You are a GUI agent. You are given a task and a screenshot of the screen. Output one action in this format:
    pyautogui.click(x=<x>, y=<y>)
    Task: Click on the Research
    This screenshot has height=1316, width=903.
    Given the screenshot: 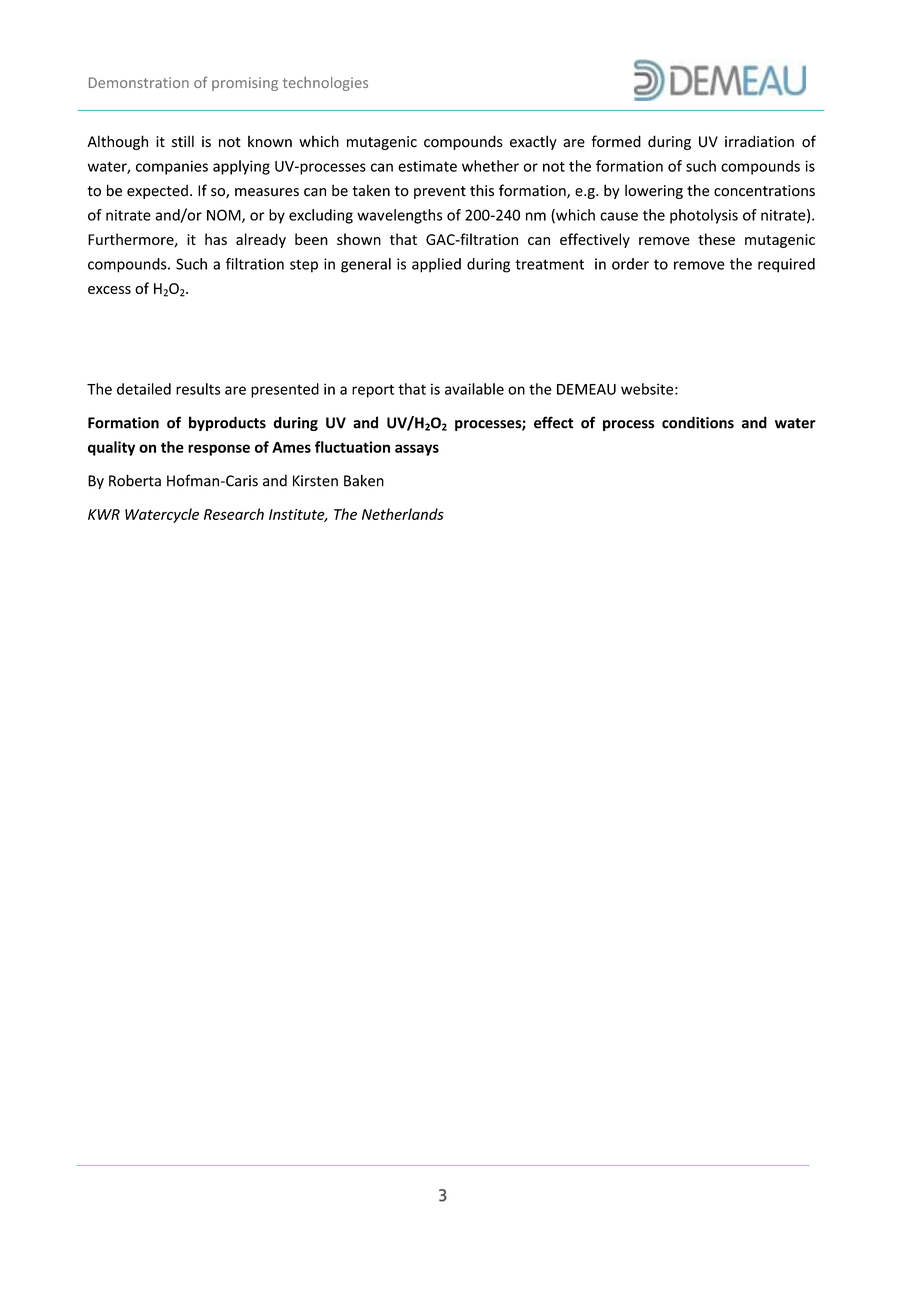 What is the action you would take?
    pyautogui.click(x=234, y=514)
